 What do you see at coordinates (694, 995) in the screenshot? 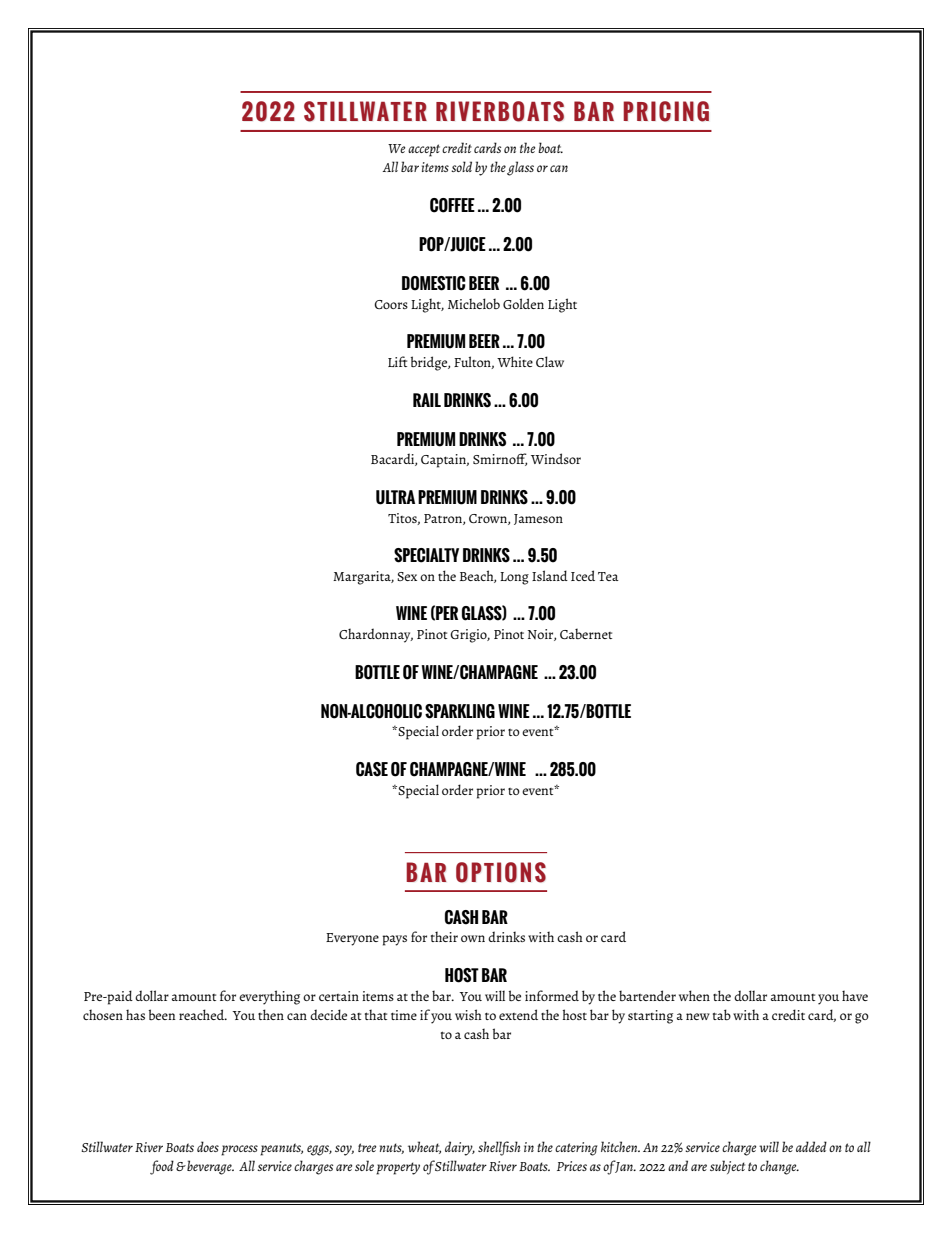
I see `when` at bounding box center [694, 995].
